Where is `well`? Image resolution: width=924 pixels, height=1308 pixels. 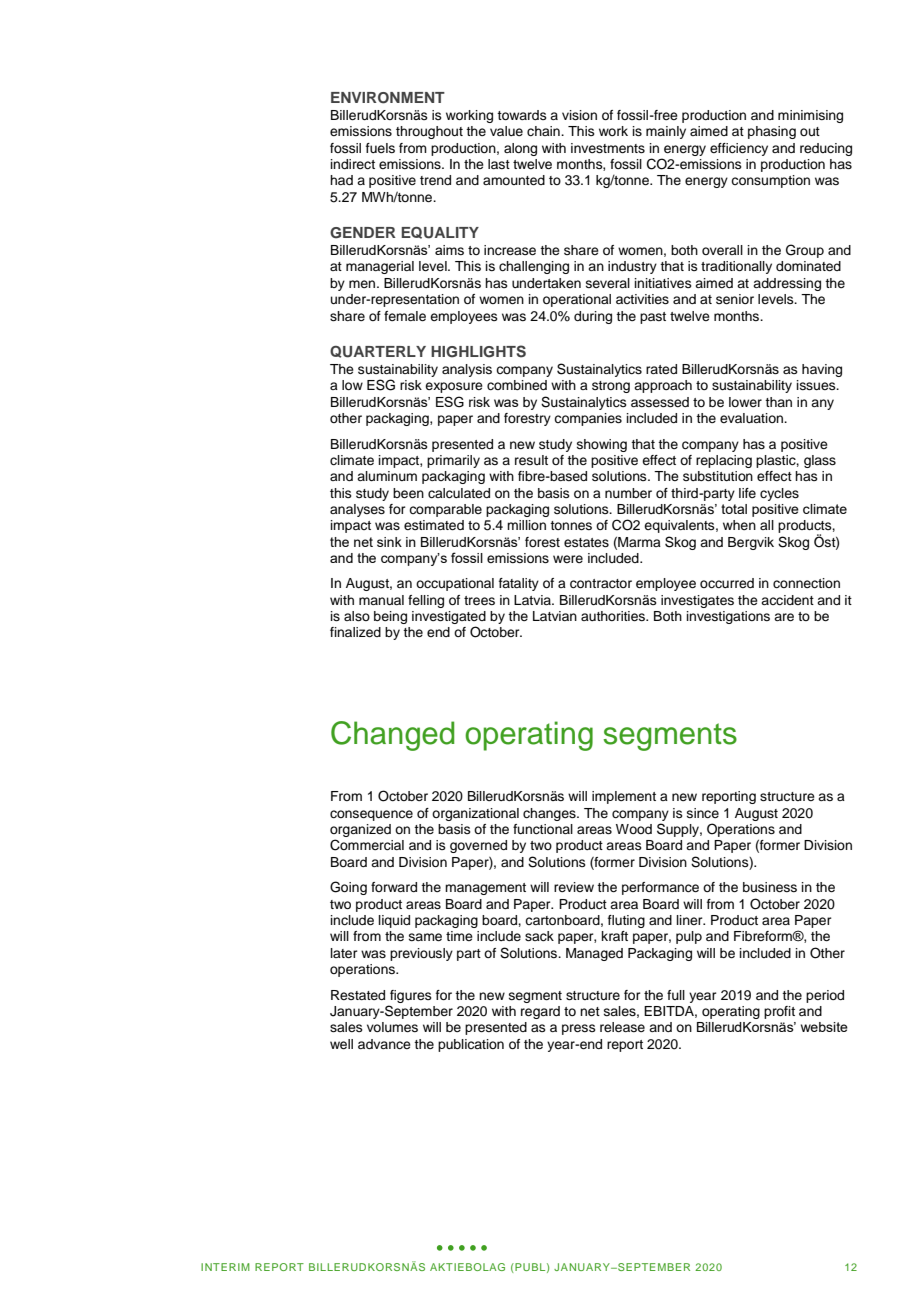
well is located at coordinates (341, 1044).
